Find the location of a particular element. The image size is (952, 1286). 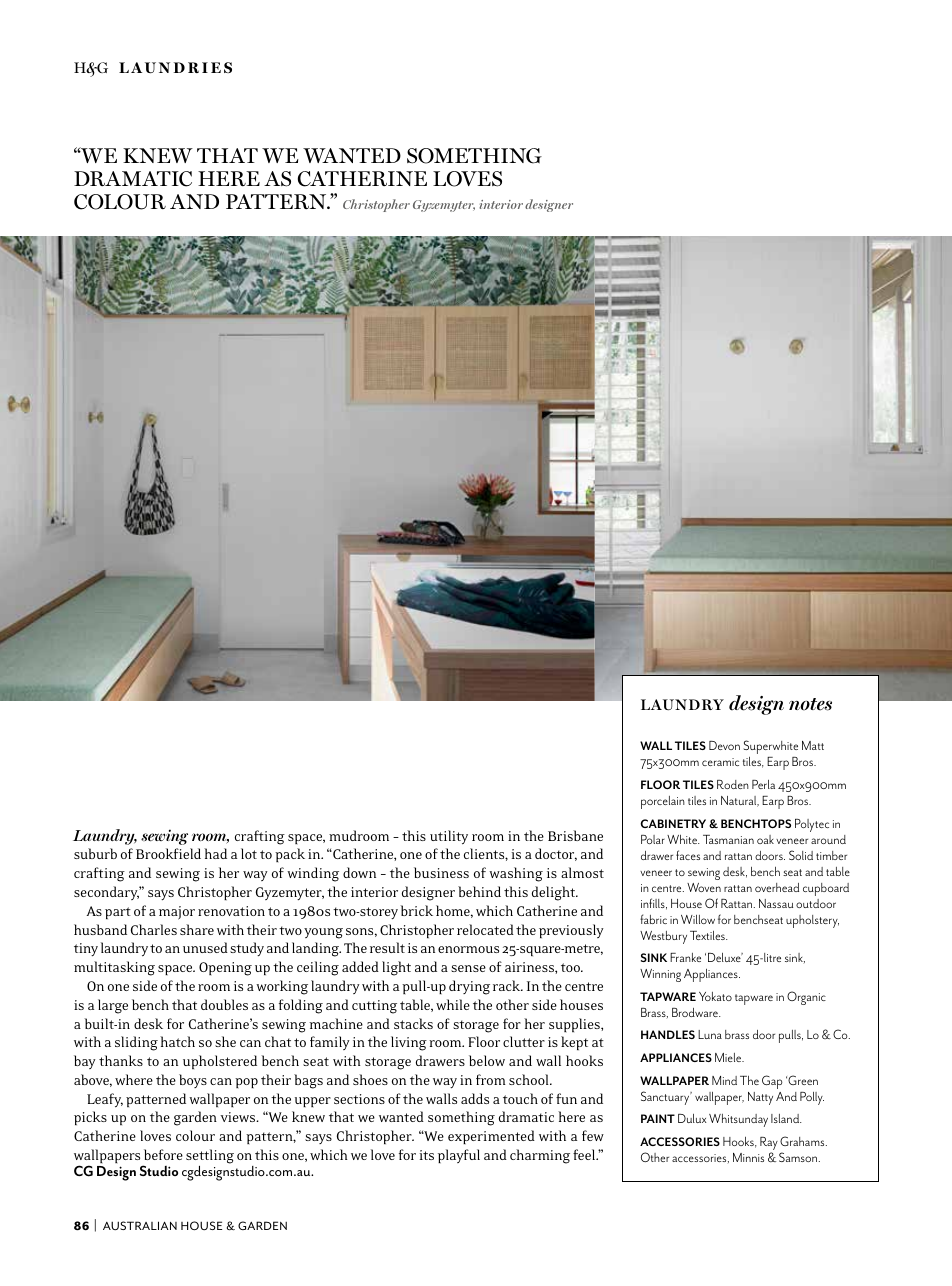

Opening is located at coordinates (225, 969).
